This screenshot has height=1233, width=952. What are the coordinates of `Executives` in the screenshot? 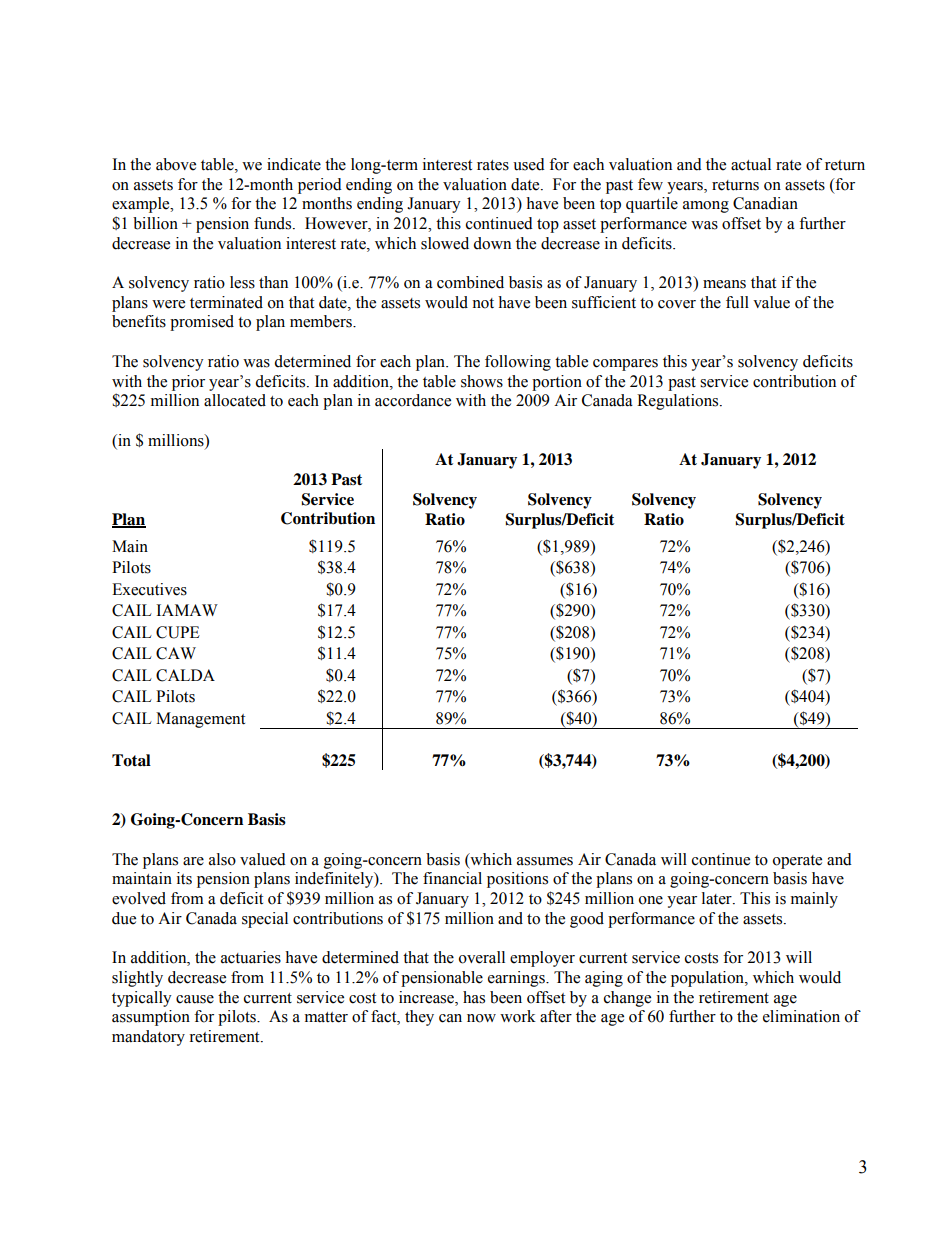 It's located at (149, 589).
